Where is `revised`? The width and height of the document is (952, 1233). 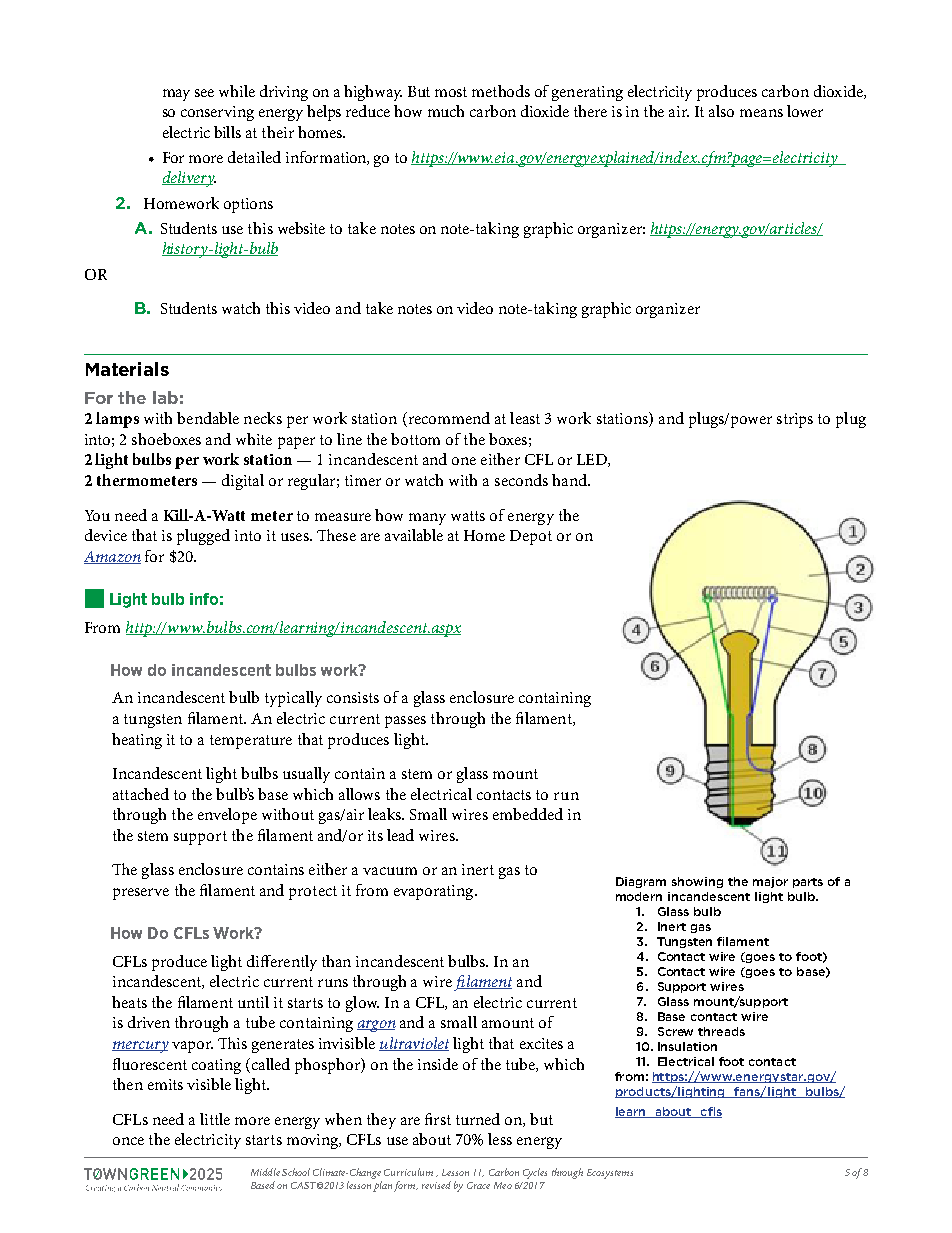
revised is located at coordinates (436, 1185).
